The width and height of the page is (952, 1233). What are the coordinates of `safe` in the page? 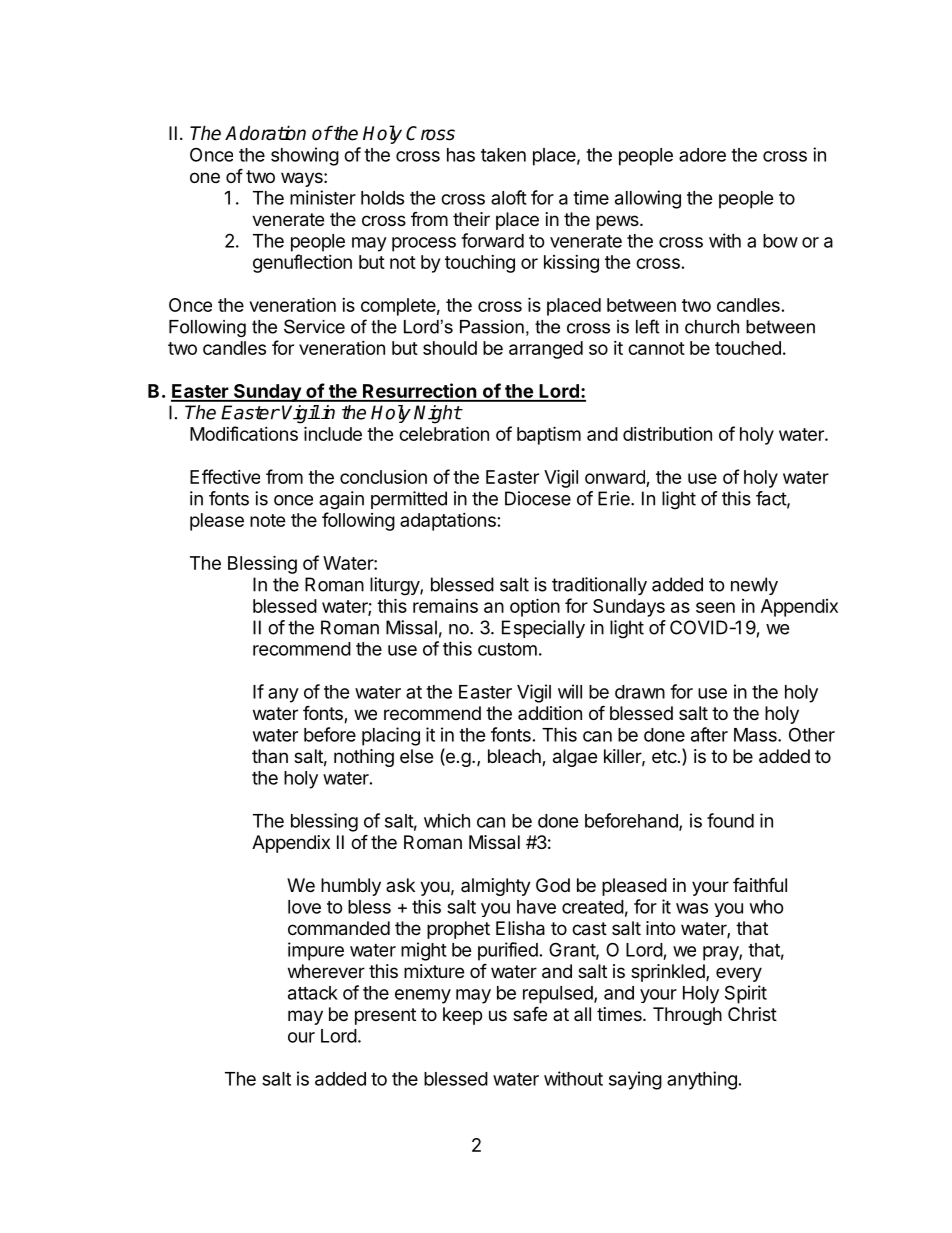 It's located at (530, 1013).
